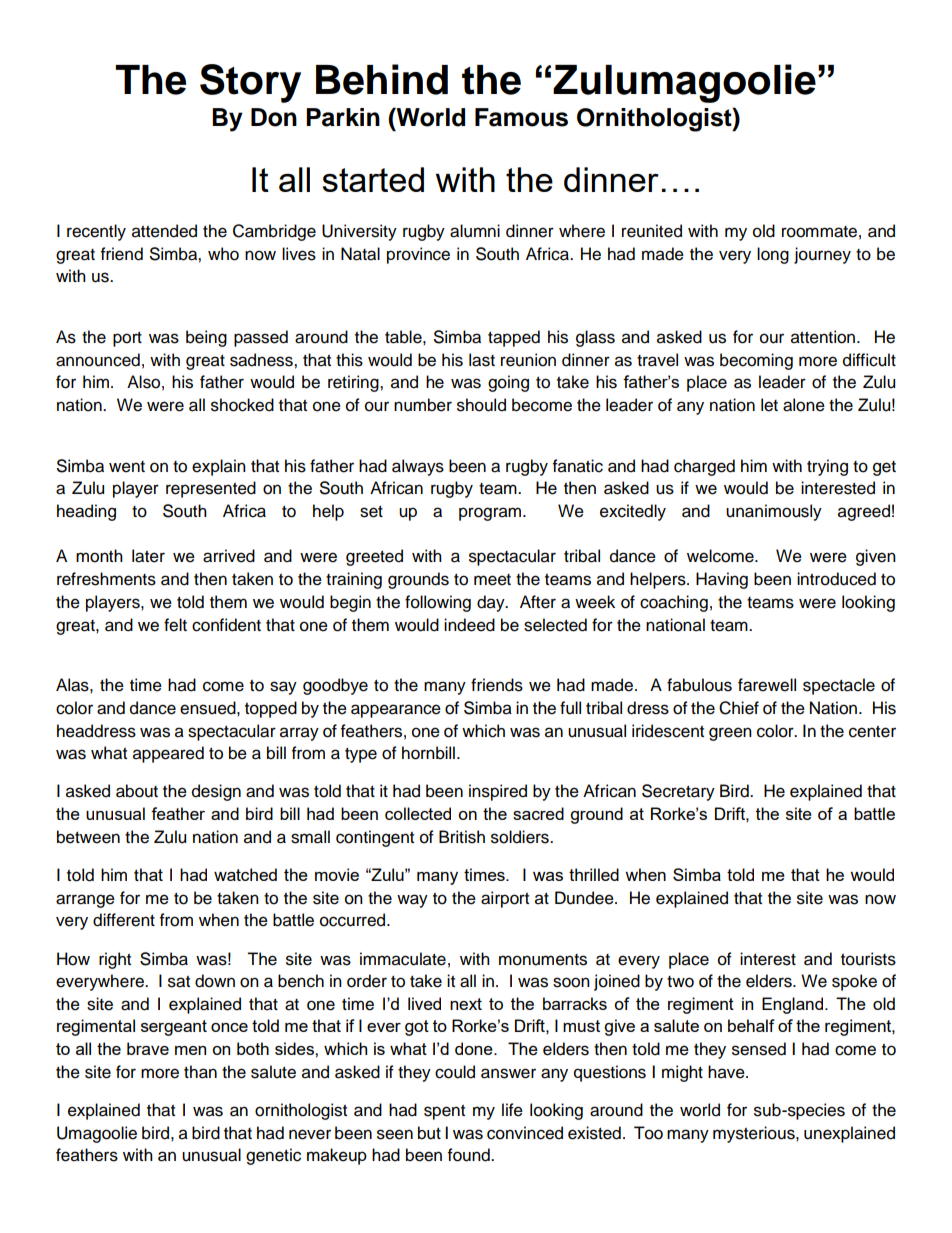 Image resolution: width=952 pixels, height=1233 pixels. Describe the element at coordinates (773, 255) in the screenshot. I see `long` at that location.
